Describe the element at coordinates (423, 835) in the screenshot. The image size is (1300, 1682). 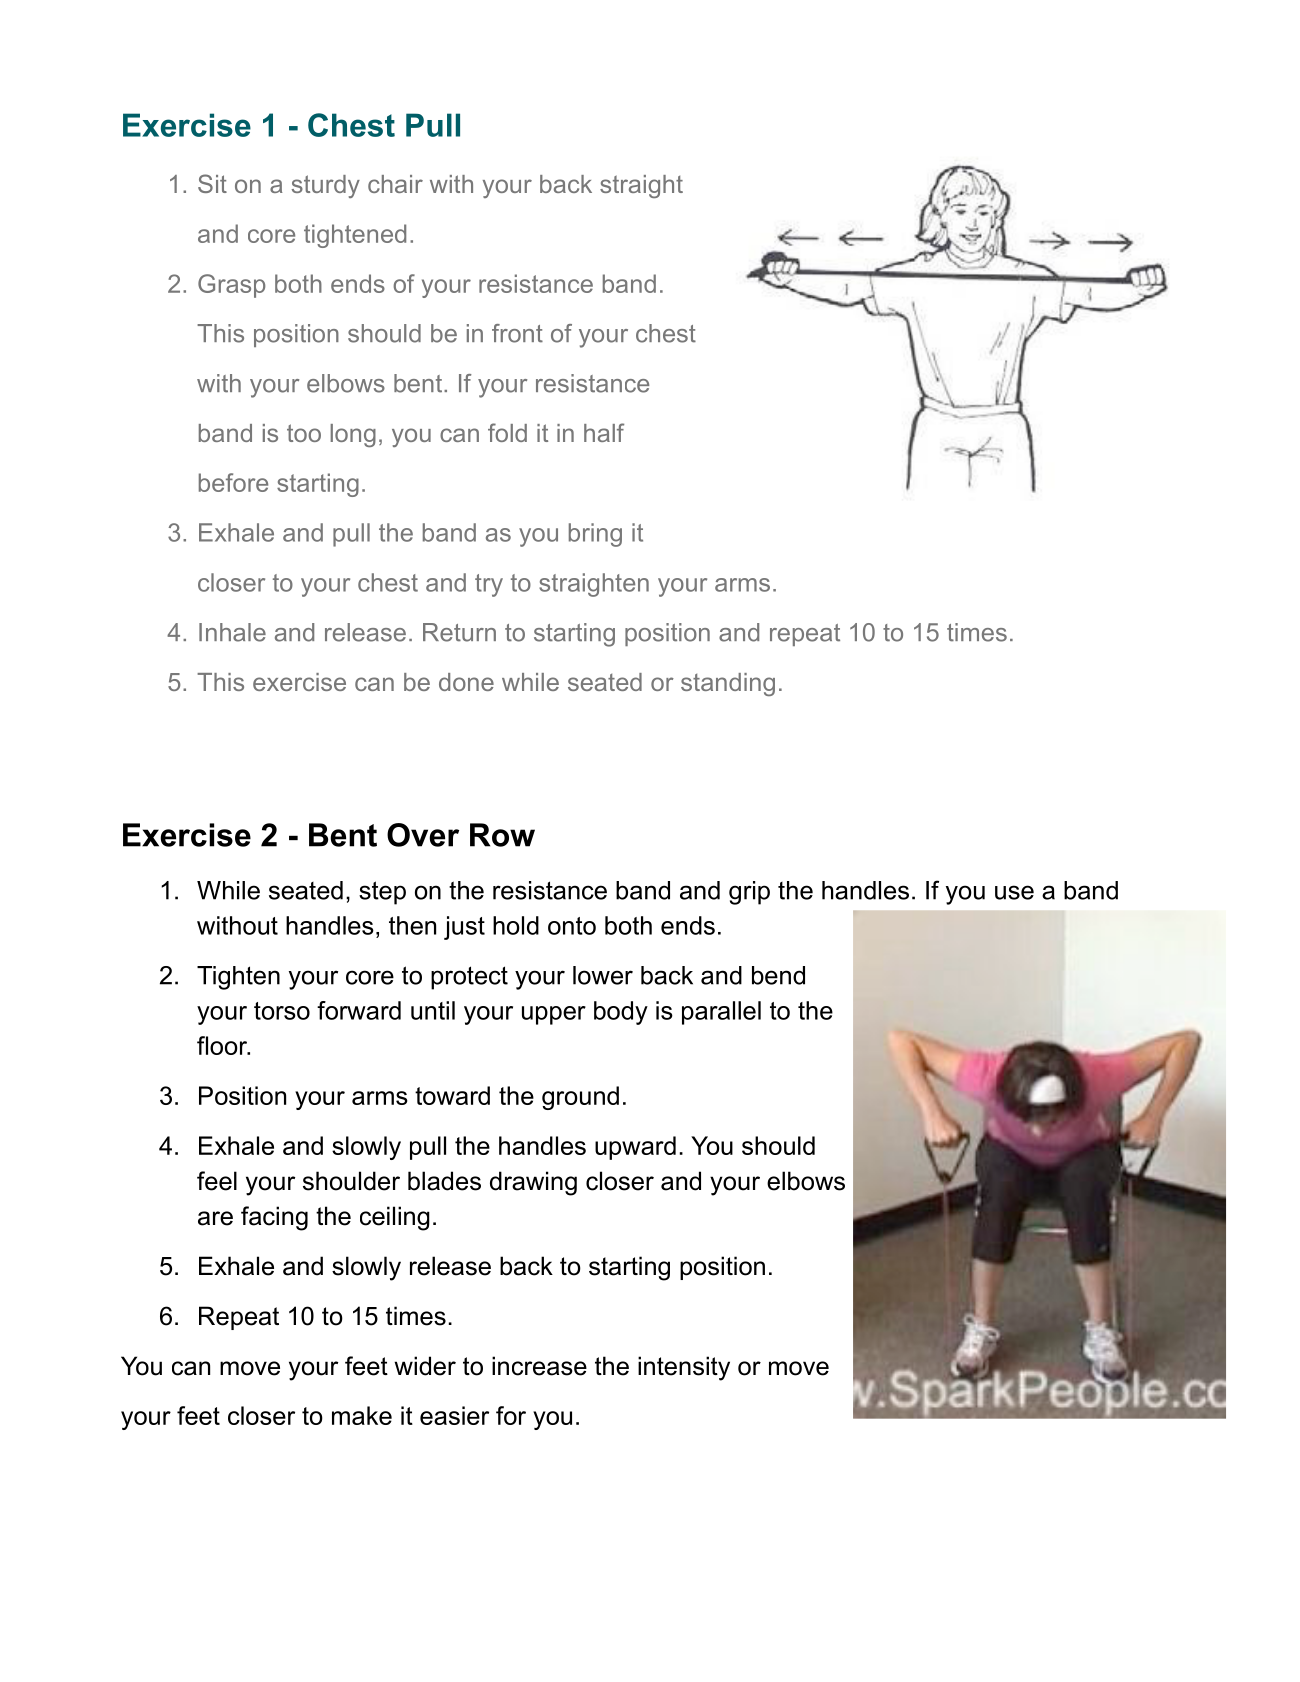
I see `Over` at that location.
